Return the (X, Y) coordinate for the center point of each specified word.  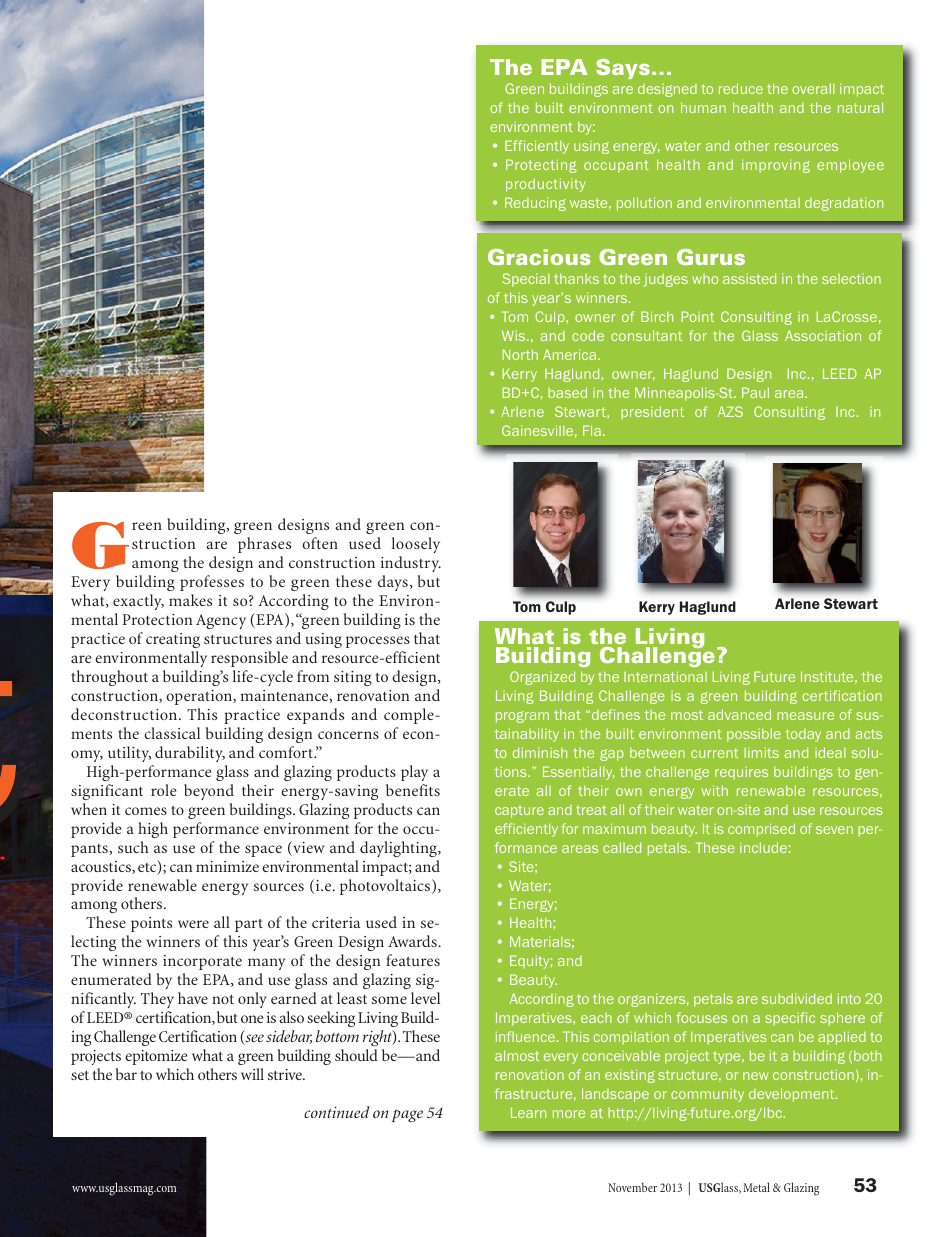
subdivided (797, 998)
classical (172, 733)
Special (525, 280)
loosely (416, 545)
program (522, 717)
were (193, 924)
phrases (264, 545)
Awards (413, 941)
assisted (749, 278)
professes (212, 583)
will (252, 1074)
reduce (741, 88)
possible (754, 735)
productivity (546, 185)
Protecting (541, 166)
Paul (755, 392)
